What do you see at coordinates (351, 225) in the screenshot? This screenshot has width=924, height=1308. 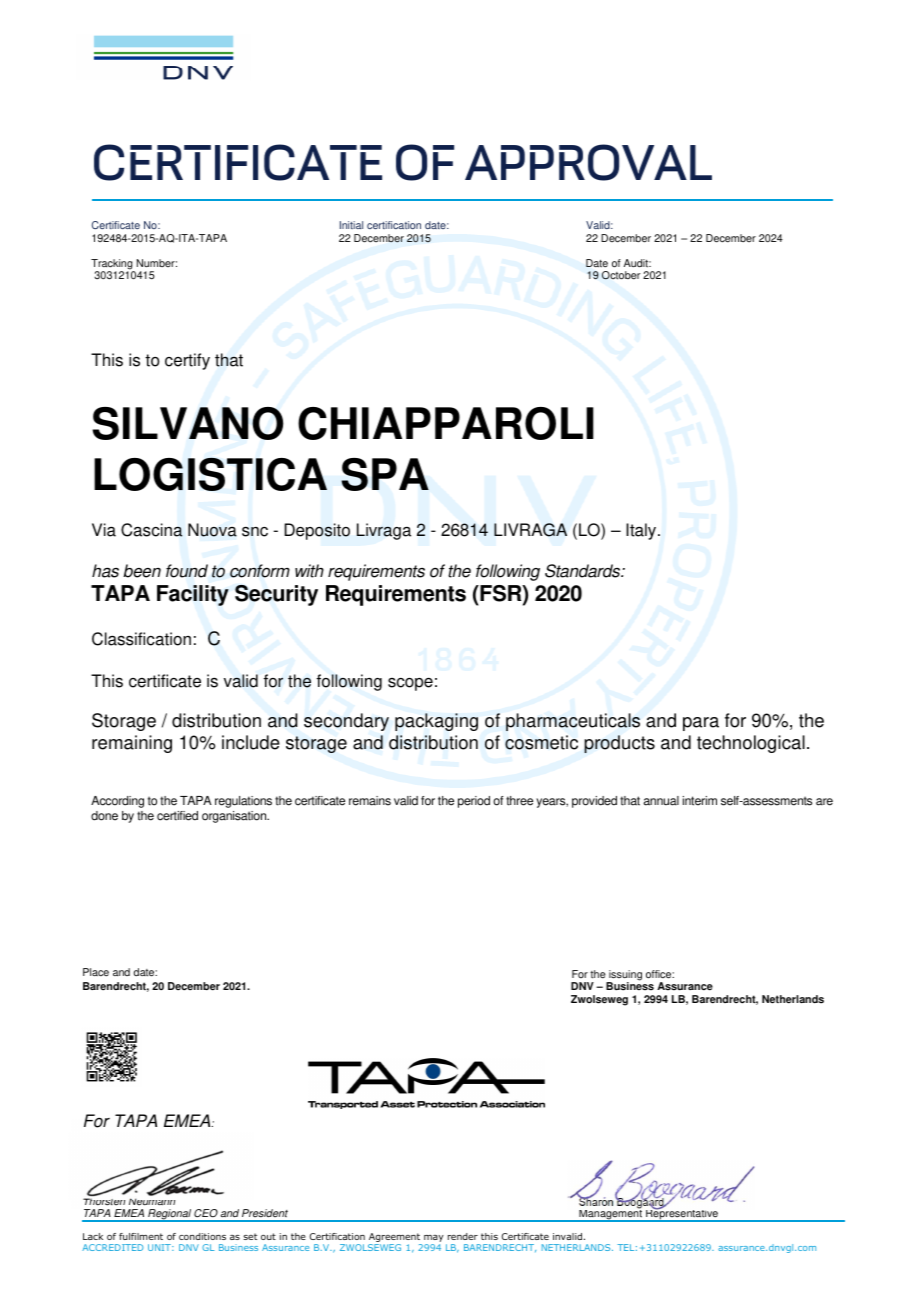 I see `Initial` at bounding box center [351, 225].
